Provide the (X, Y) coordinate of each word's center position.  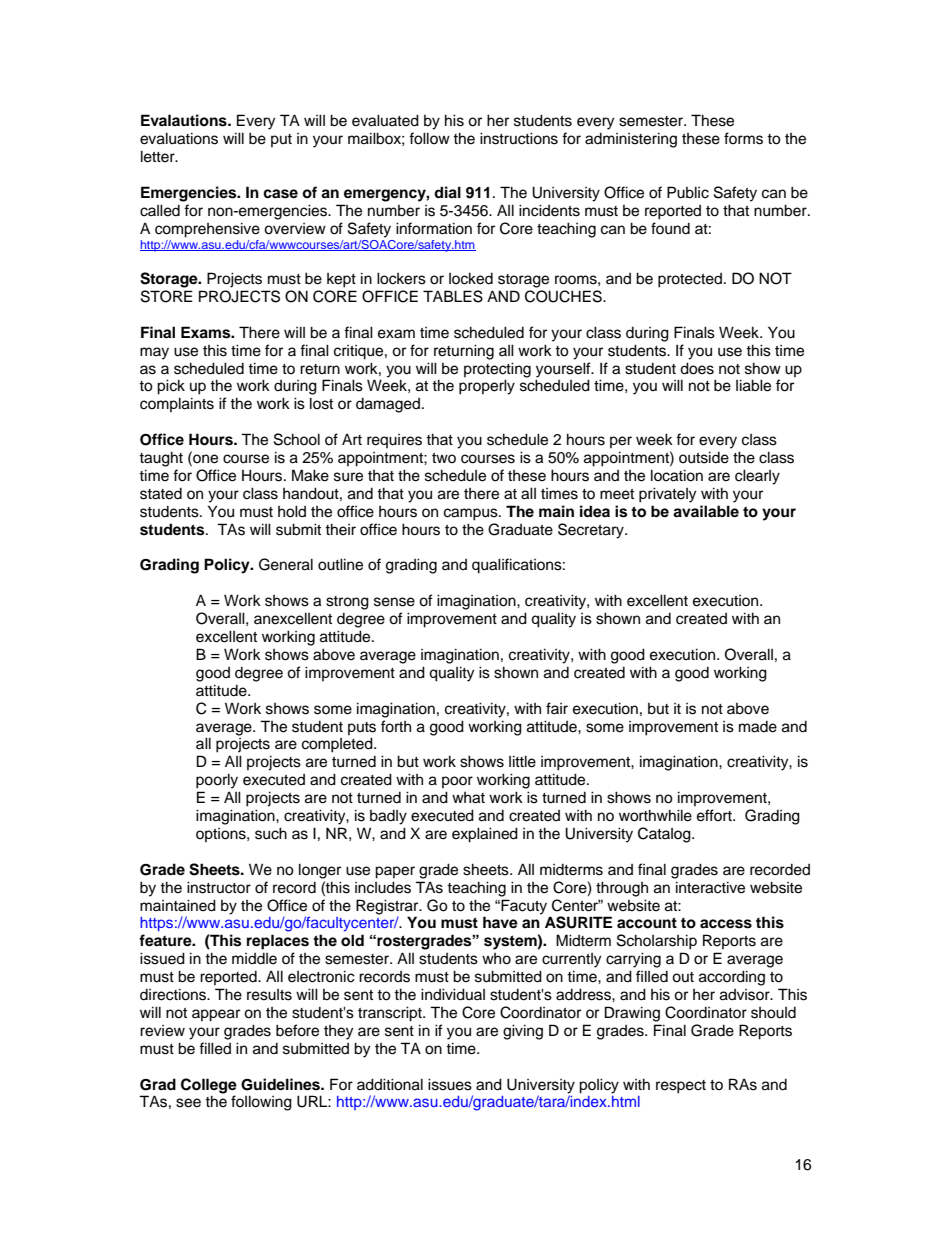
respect (681, 1087)
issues (450, 1084)
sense (394, 602)
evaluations (179, 138)
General (286, 564)
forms (743, 138)
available (706, 511)
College (209, 1086)
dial (447, 192)
